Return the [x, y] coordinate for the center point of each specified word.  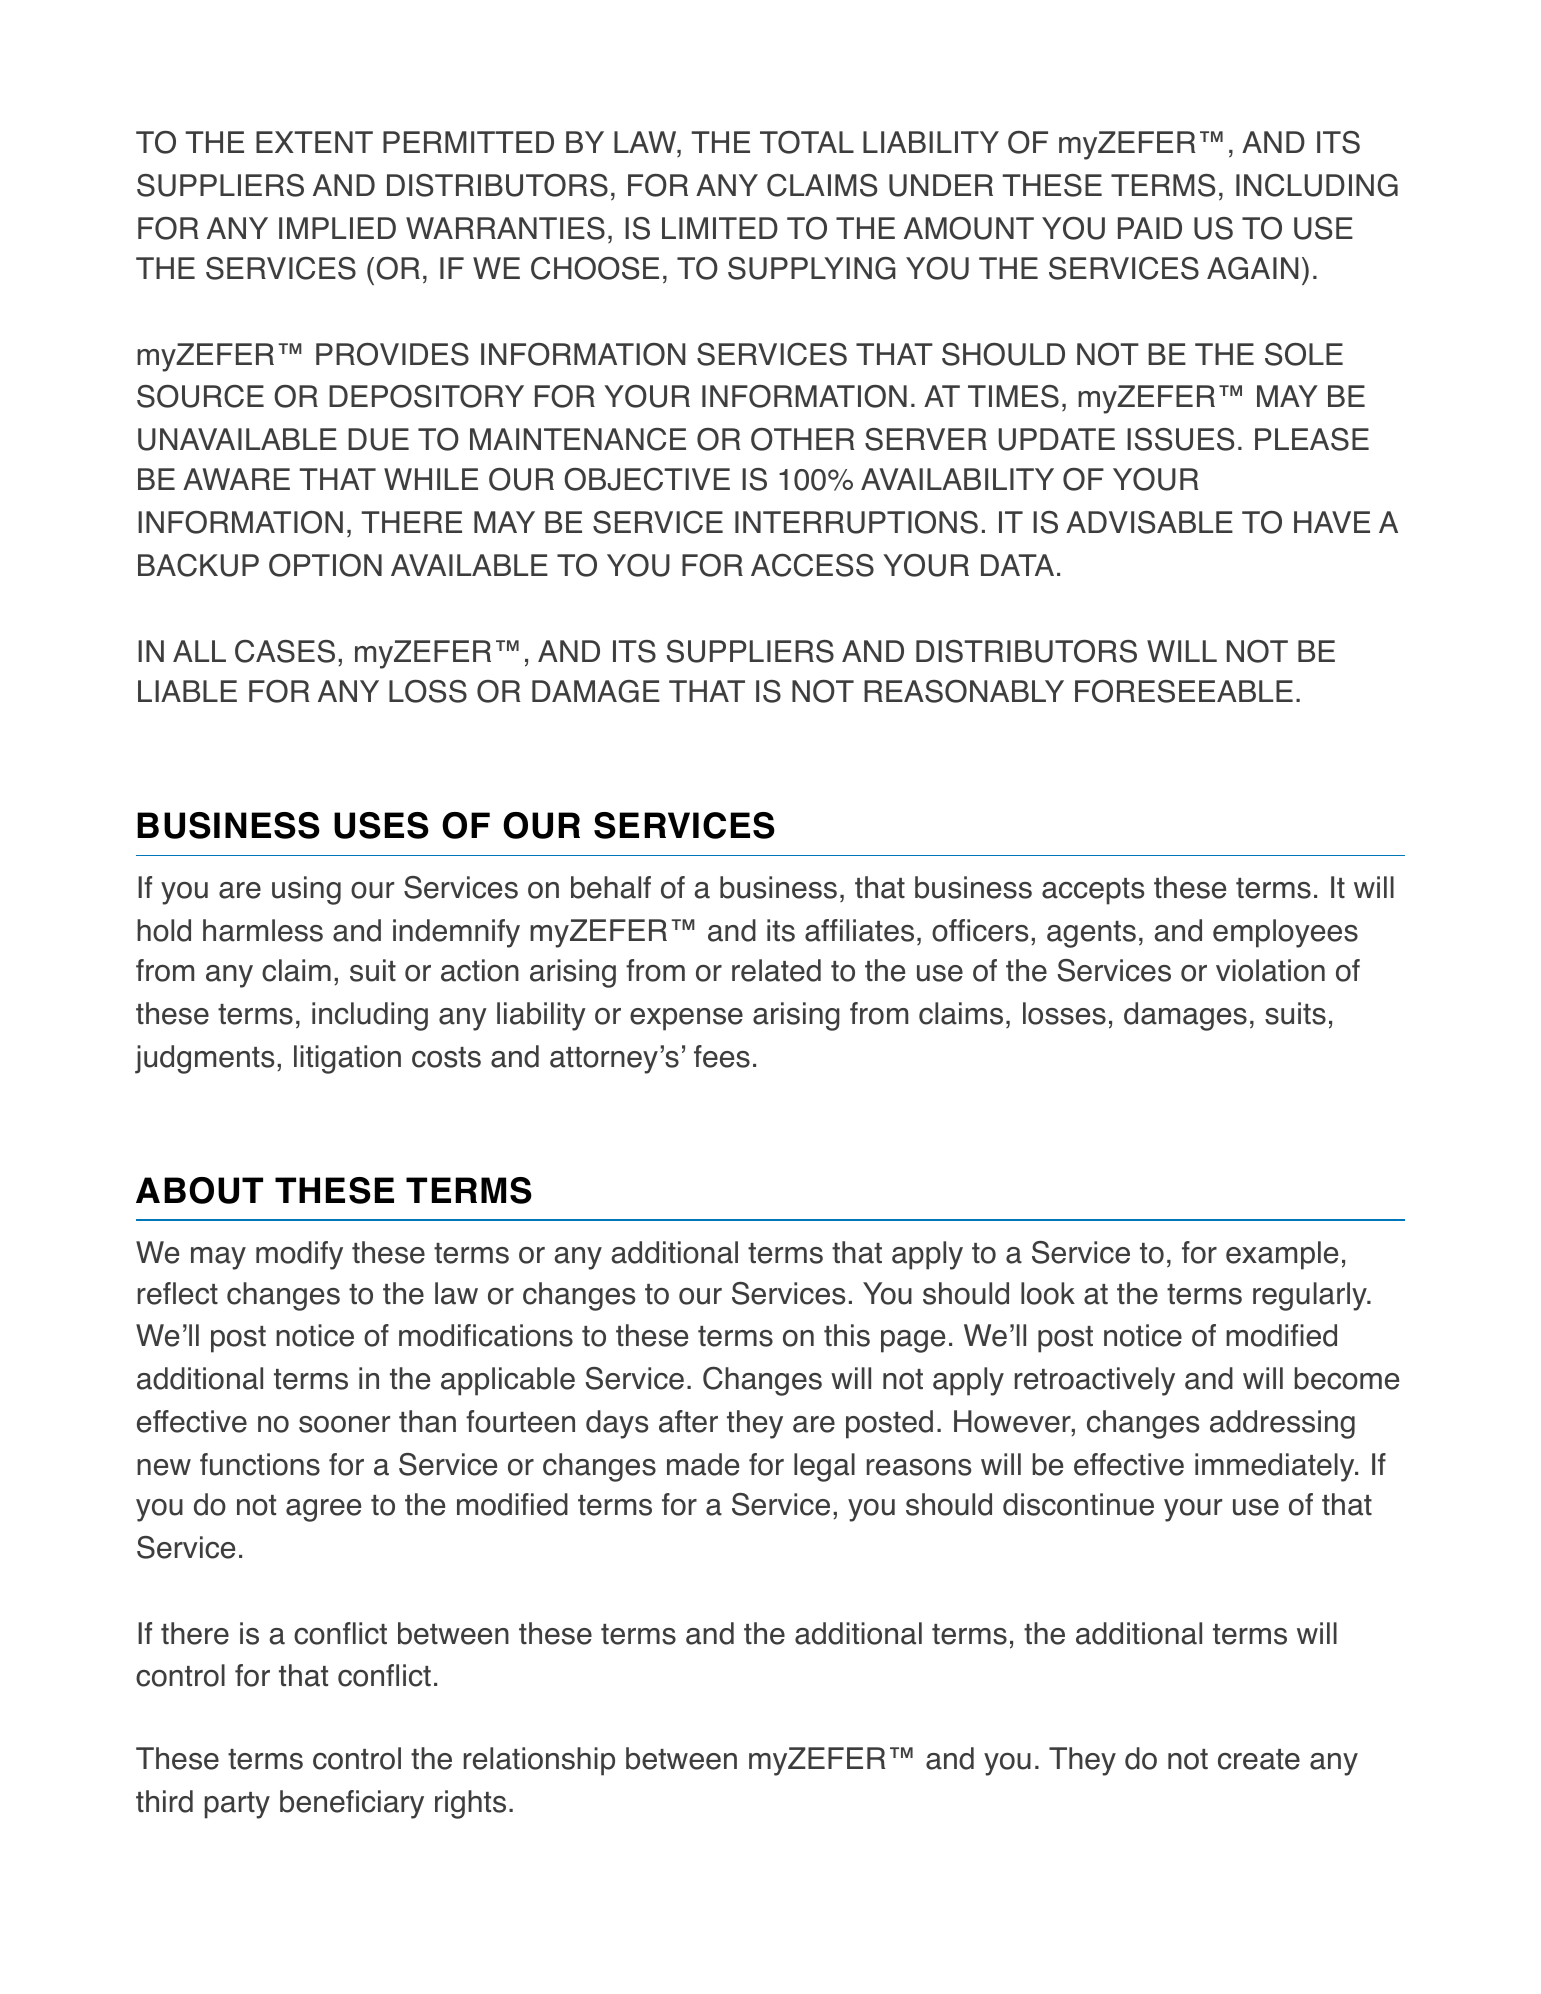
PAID [1150, 228]
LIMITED [720, 228]
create [1259, 1759]
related [776, 970]
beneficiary [352, 1804]
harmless [263, 930]
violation [1270, 970]
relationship [539, 1761]
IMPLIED [337, 228]
